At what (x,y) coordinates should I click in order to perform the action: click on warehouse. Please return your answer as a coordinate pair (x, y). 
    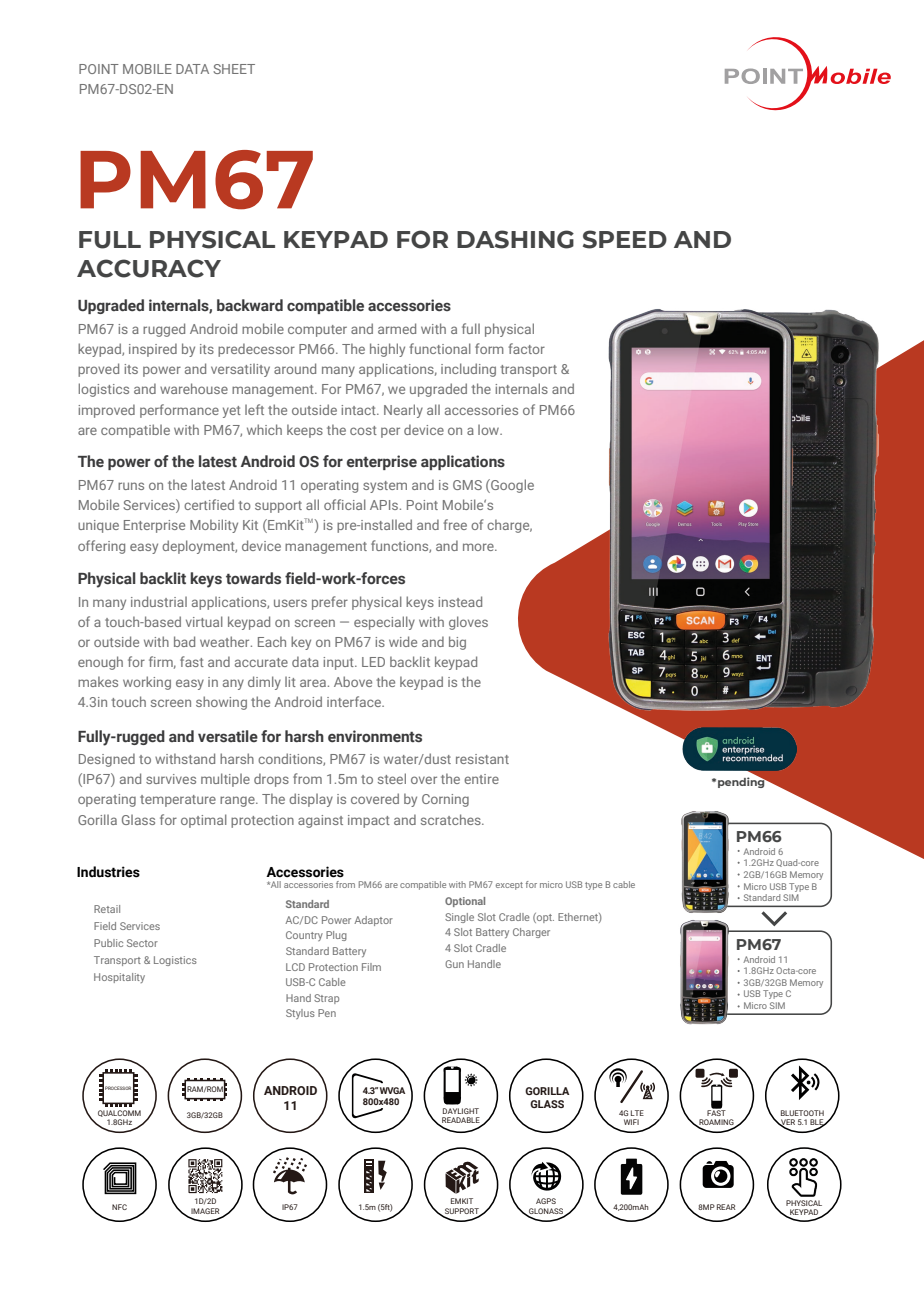
    Looking at the image, I should click on (194, 388).
